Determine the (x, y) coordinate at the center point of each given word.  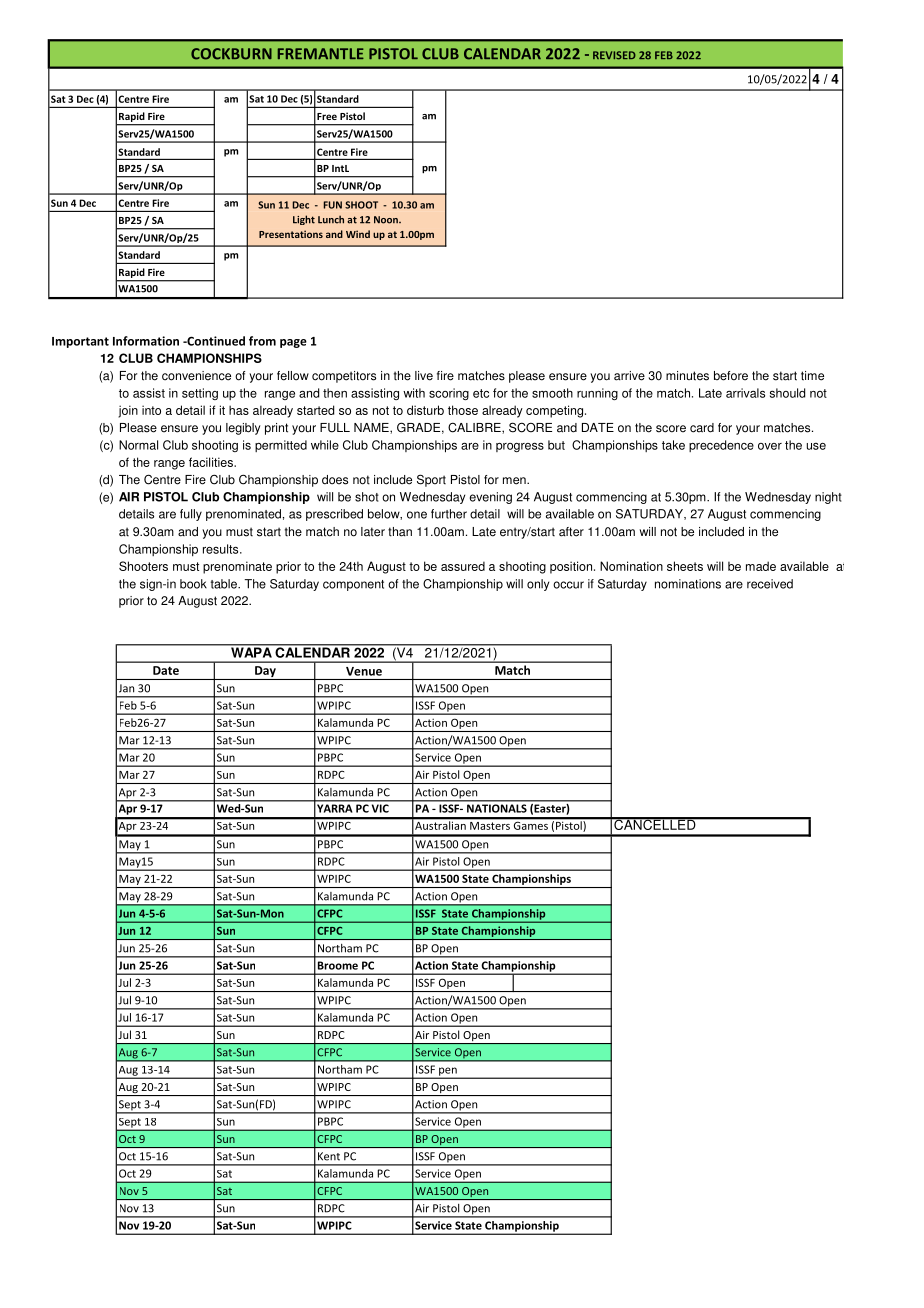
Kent (329, 1156)
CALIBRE (475, 427)
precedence (721, 446)
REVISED (614, 55)
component (353, 585)
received (770, 584)
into (151, 410)
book (193, 584)
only (538, 585)
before (731, 376)
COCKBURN (231, 54)
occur (568, 585)
